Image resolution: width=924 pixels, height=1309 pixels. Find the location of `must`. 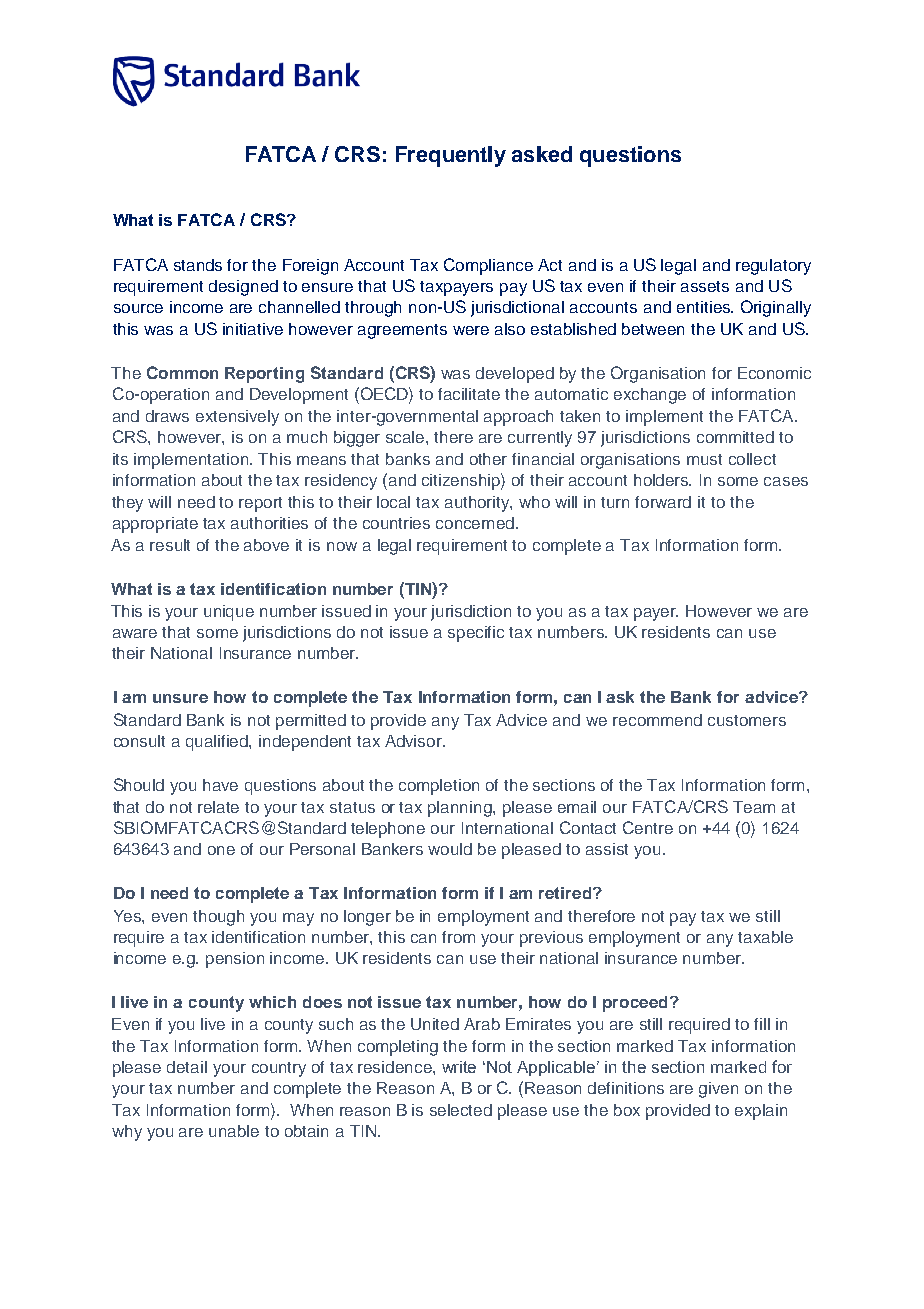

must is located at coordinates (704, 459).
